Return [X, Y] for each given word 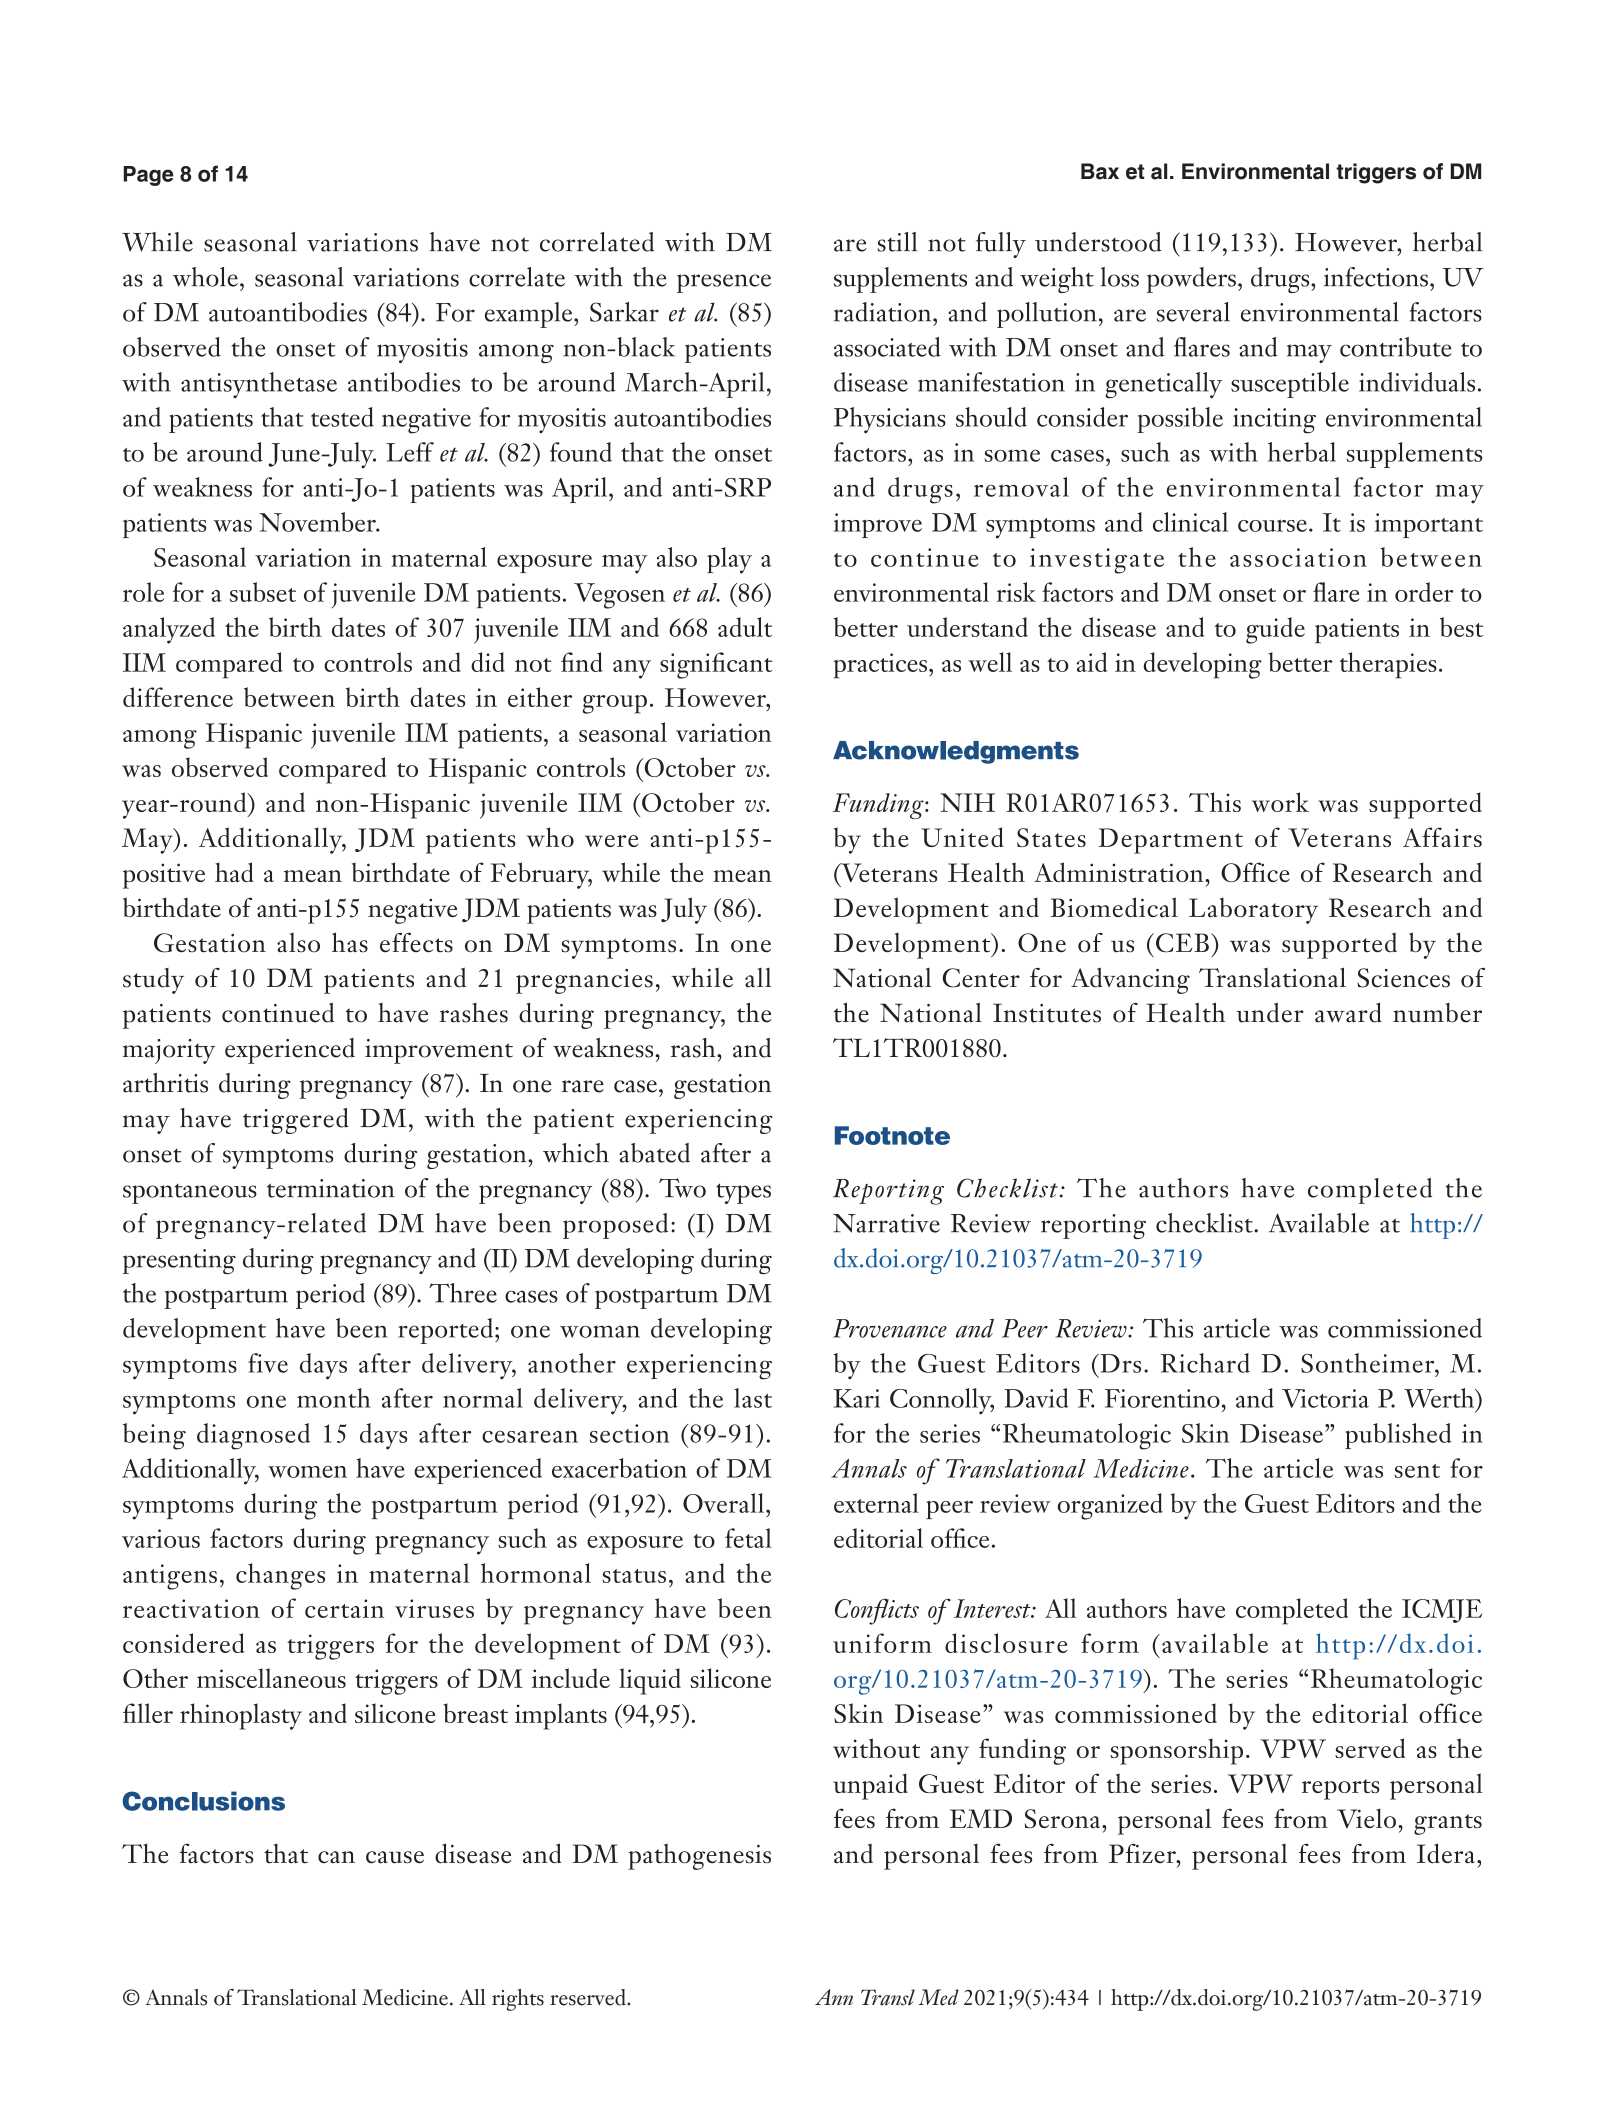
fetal [748, 1538]
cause [395, 1857]
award [1348, 1013]
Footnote [892, 1135]
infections [1376, 277]
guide [1275, 630]
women [307, 1471]
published [1398, 1436]
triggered [296, 1121]
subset [263, 592]
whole [205, 277]
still [897, 242]
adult [745, 627]
